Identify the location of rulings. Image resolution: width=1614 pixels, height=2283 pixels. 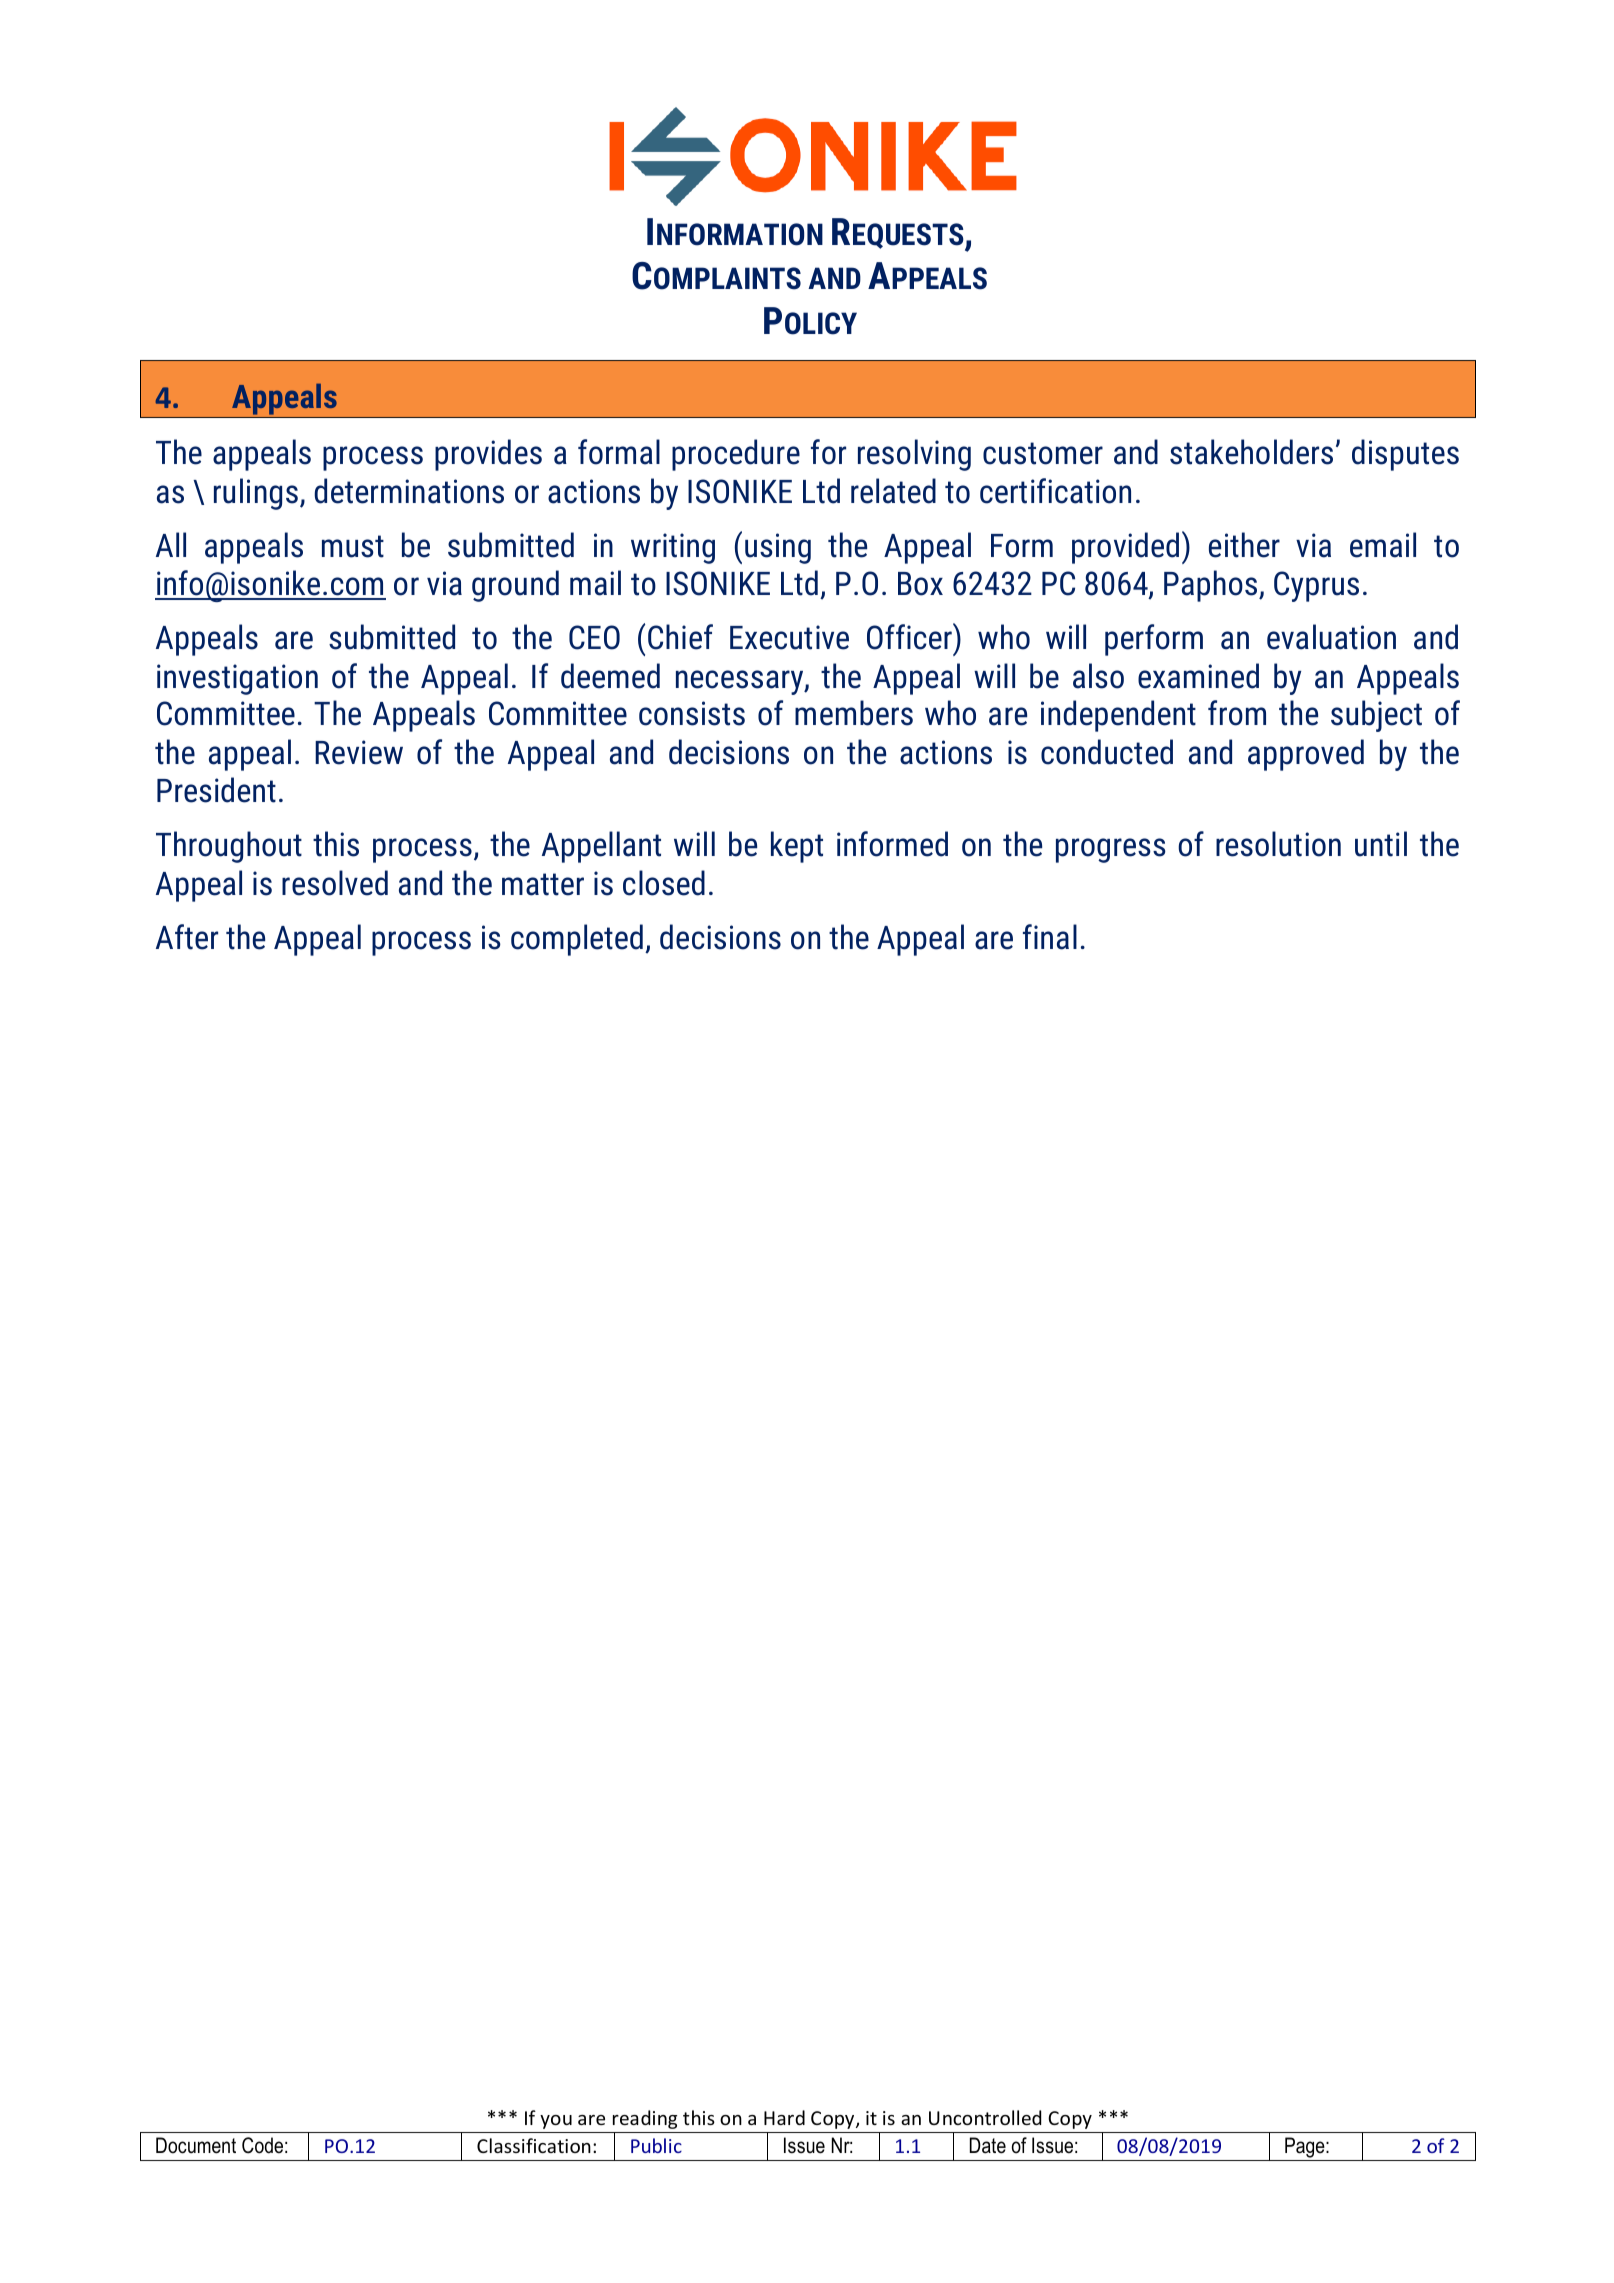
(256, 494).
